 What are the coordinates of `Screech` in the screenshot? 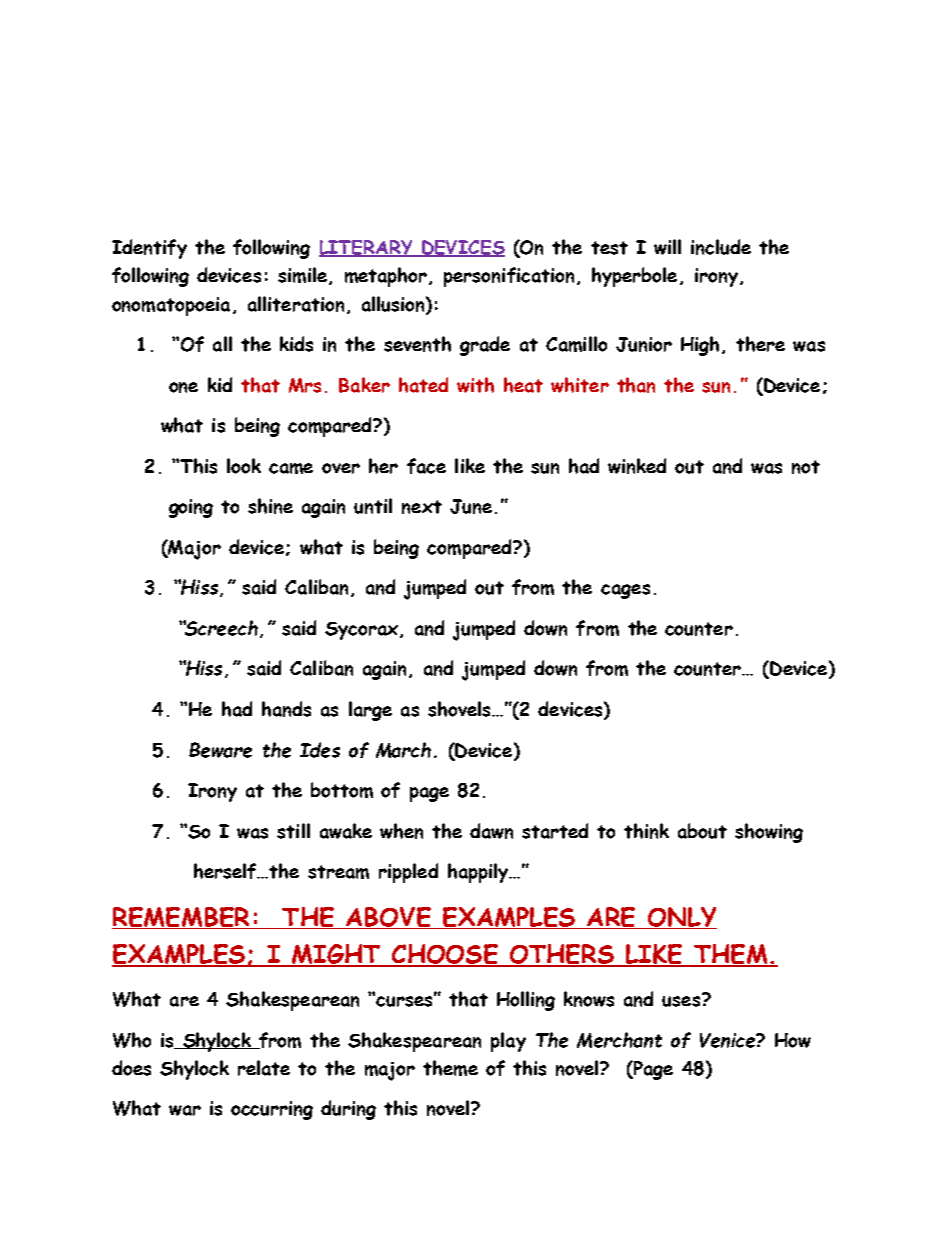 It's located at (220, 628).
